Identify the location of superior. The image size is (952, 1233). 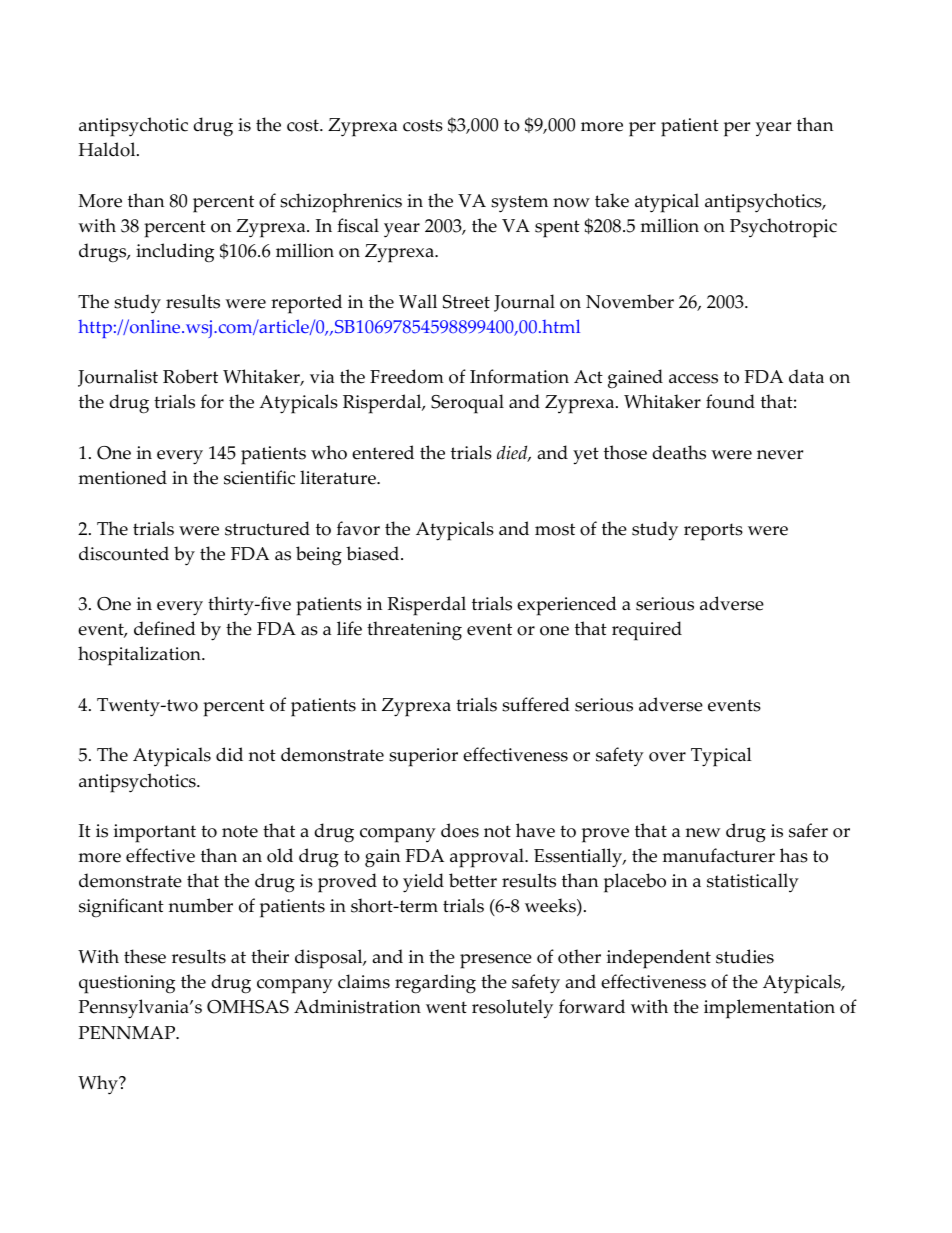
(423, 757).
